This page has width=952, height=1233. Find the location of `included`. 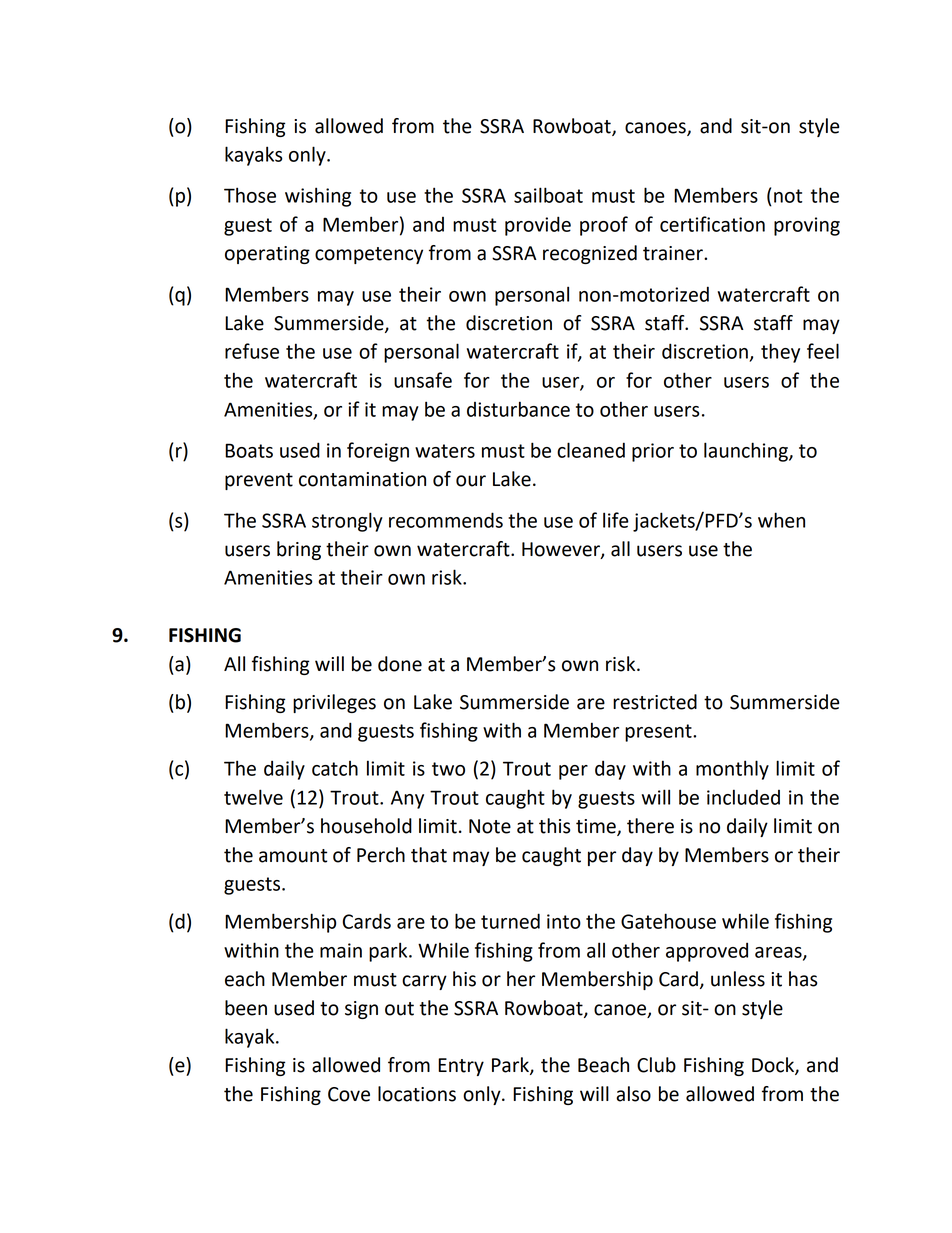

included is located at coordinates (743, 797).
